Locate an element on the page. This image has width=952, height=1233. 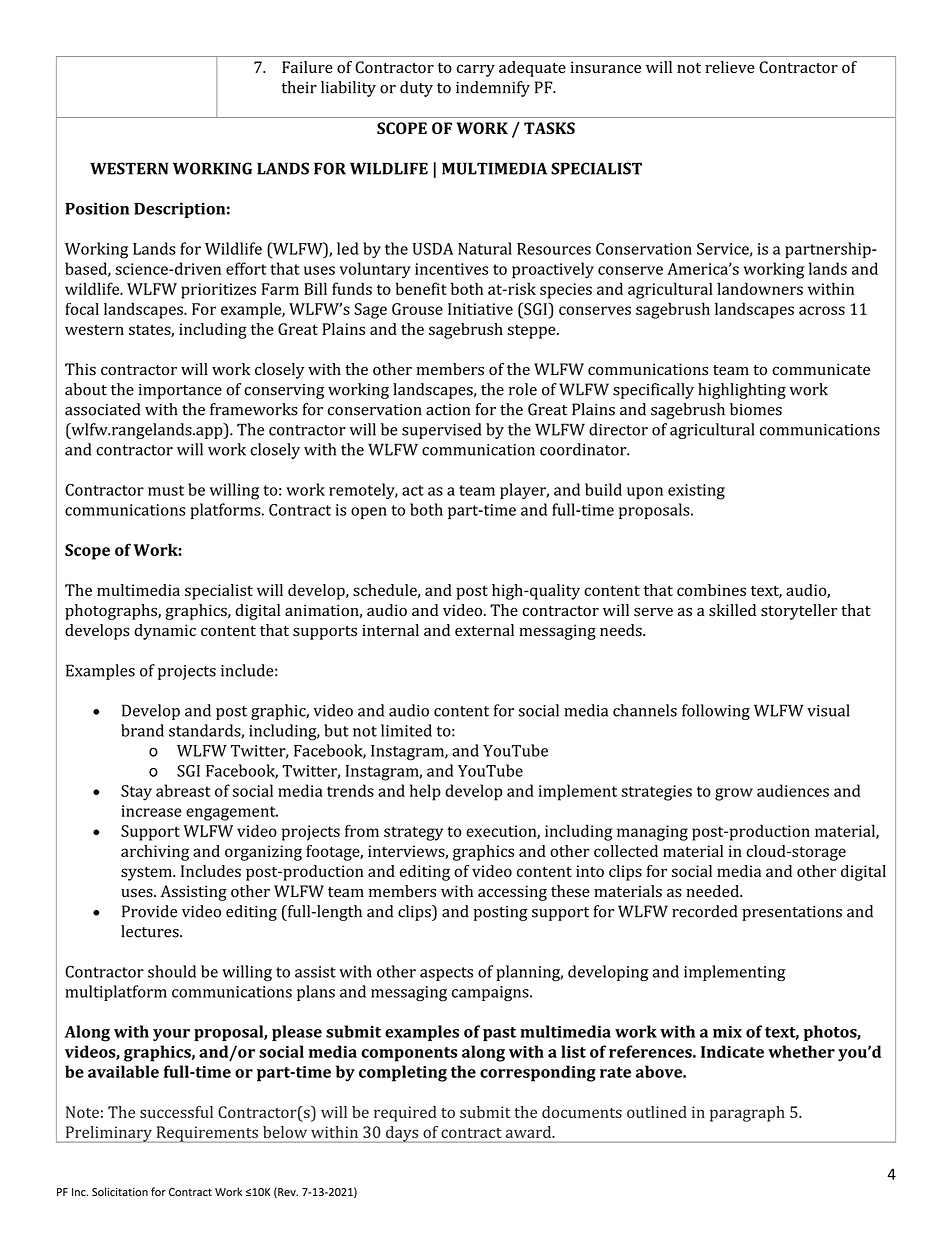
accessing is located at coordinates (512, 893).
